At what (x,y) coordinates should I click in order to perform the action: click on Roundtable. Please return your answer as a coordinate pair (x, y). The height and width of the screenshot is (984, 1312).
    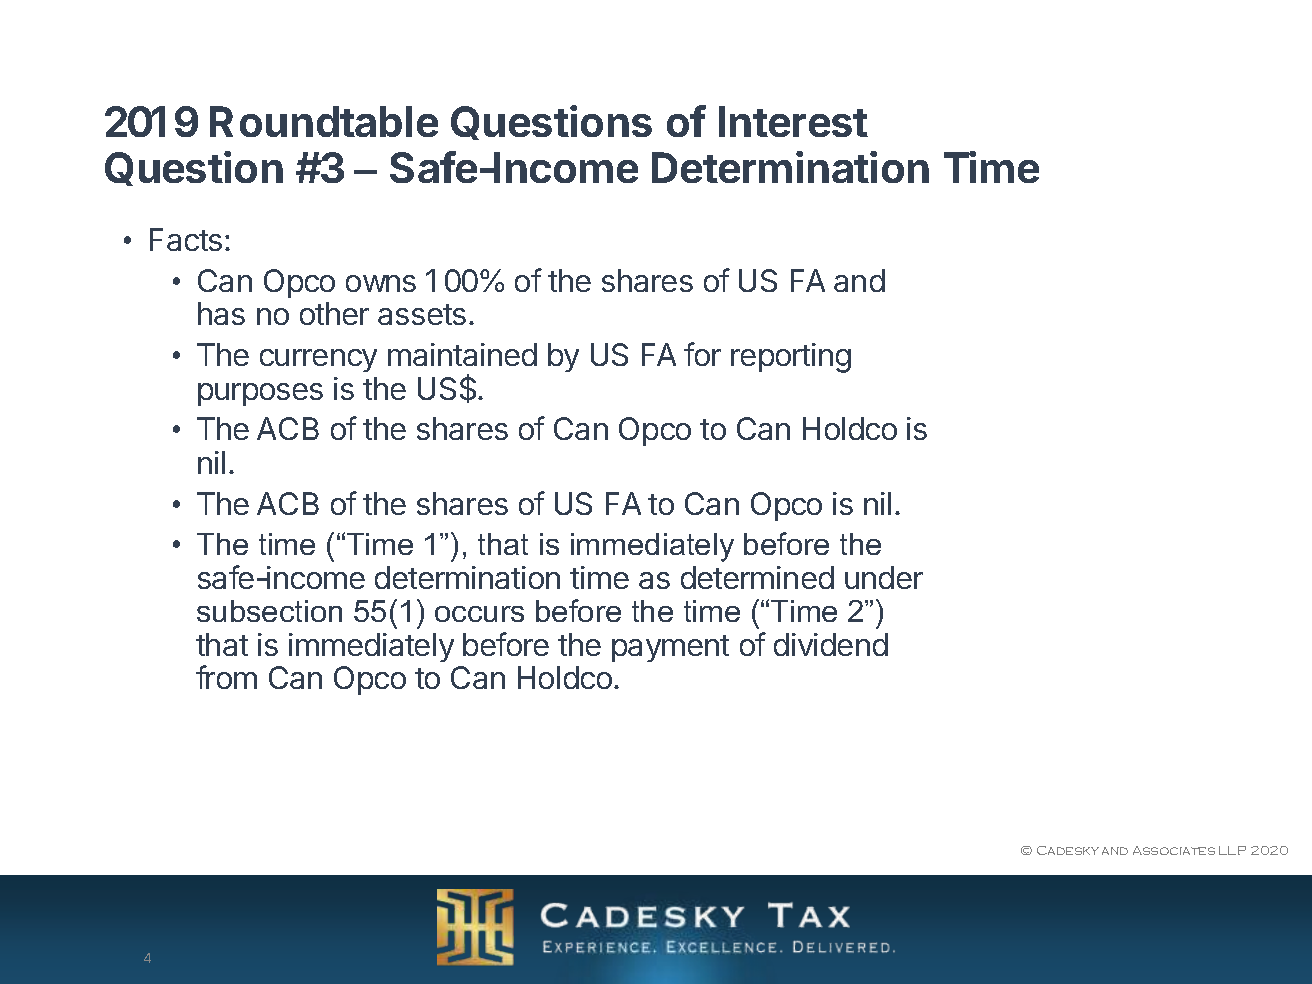
    Looking at the image, I should click on (324, 121).
